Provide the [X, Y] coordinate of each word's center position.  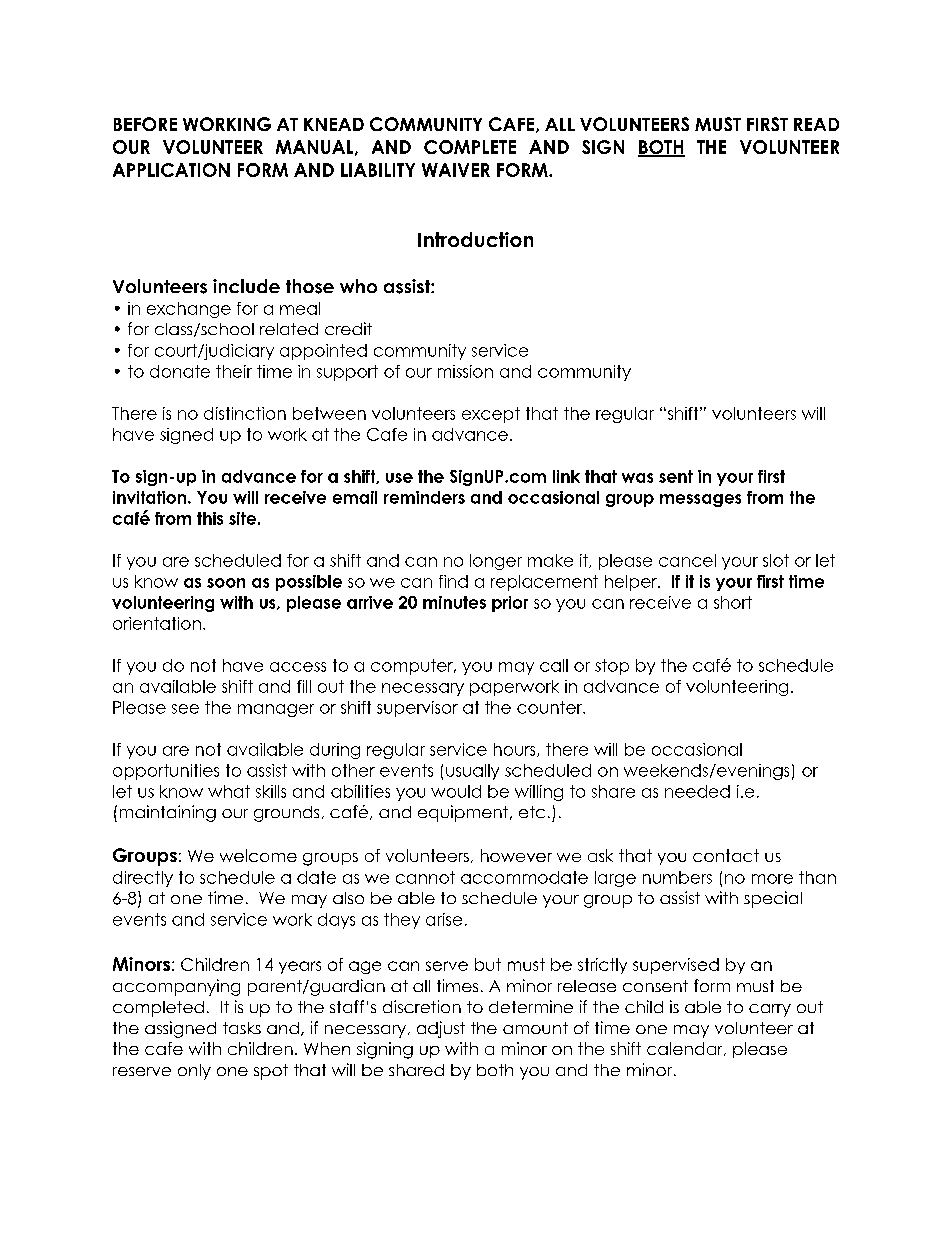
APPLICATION [171, 170]
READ [816, 124]
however [516, 855]
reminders [424, 497]
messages [700, 500]
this [210, 518]
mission [465, 371]
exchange [189, 310]
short [733, 602]
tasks [242, 1028]
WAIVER [456, 170]
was [637, 478]
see [185, 709]
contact [726, 855]
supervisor [417, 709]
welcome [258, 855]
